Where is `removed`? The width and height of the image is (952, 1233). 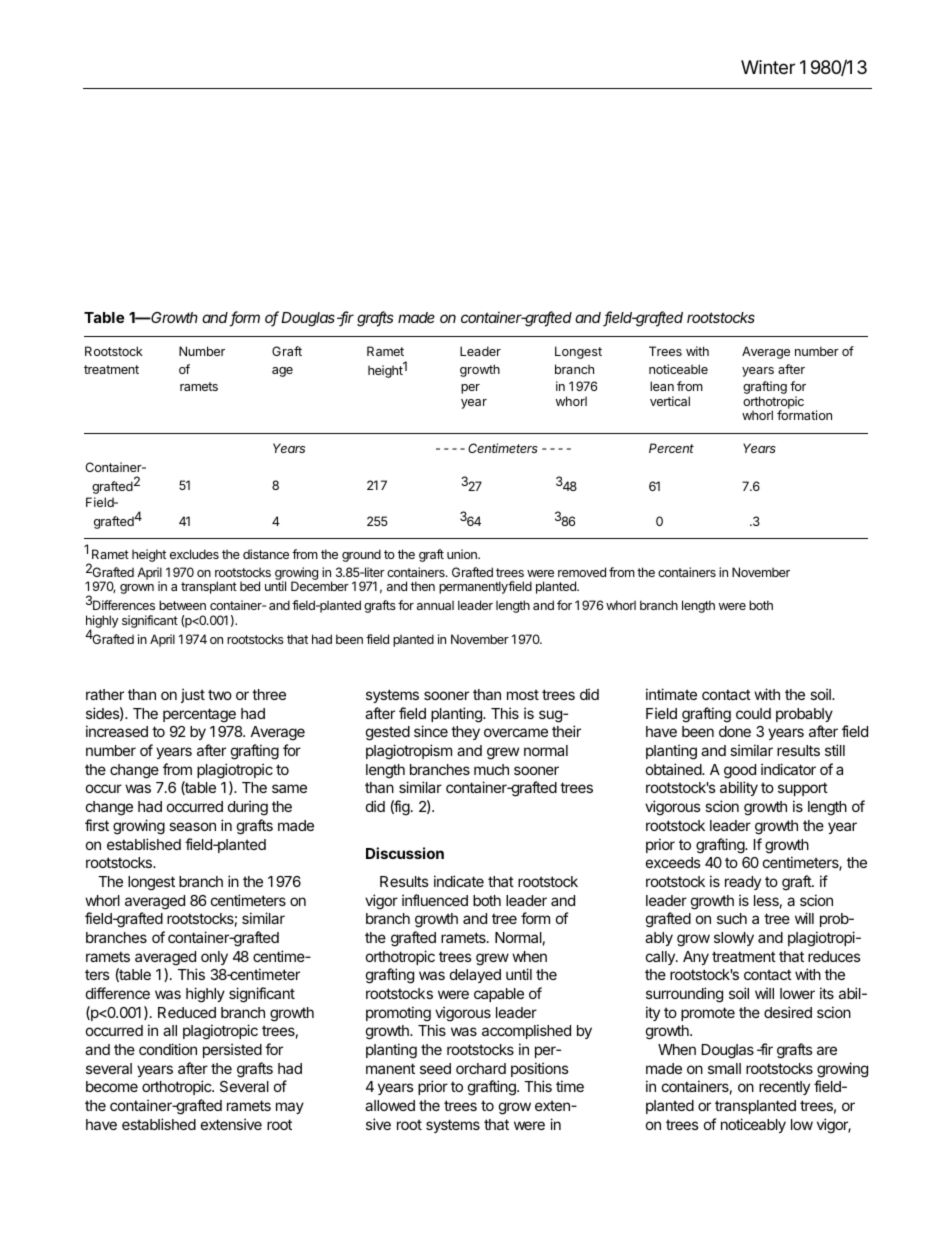
removed is located at coordinates (582, 572).
